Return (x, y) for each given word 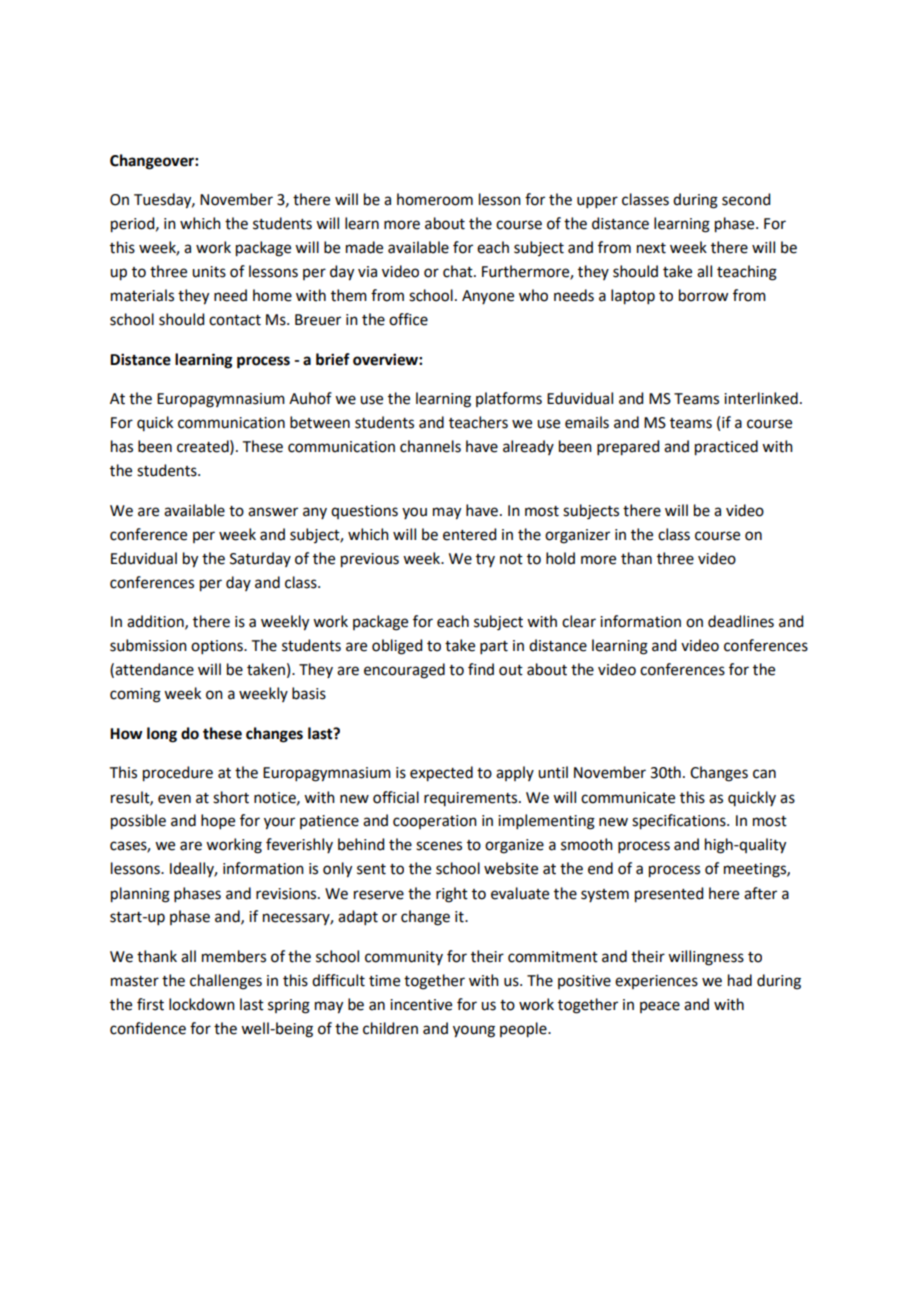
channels (430, 446)
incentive (421, 1005)
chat (459, 271)
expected (441, 774)
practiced (726, 448)
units (209, 272)
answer (273, 512)
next (651, 248)
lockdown (202, 1004)
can (764, 774)
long (162, 735)
